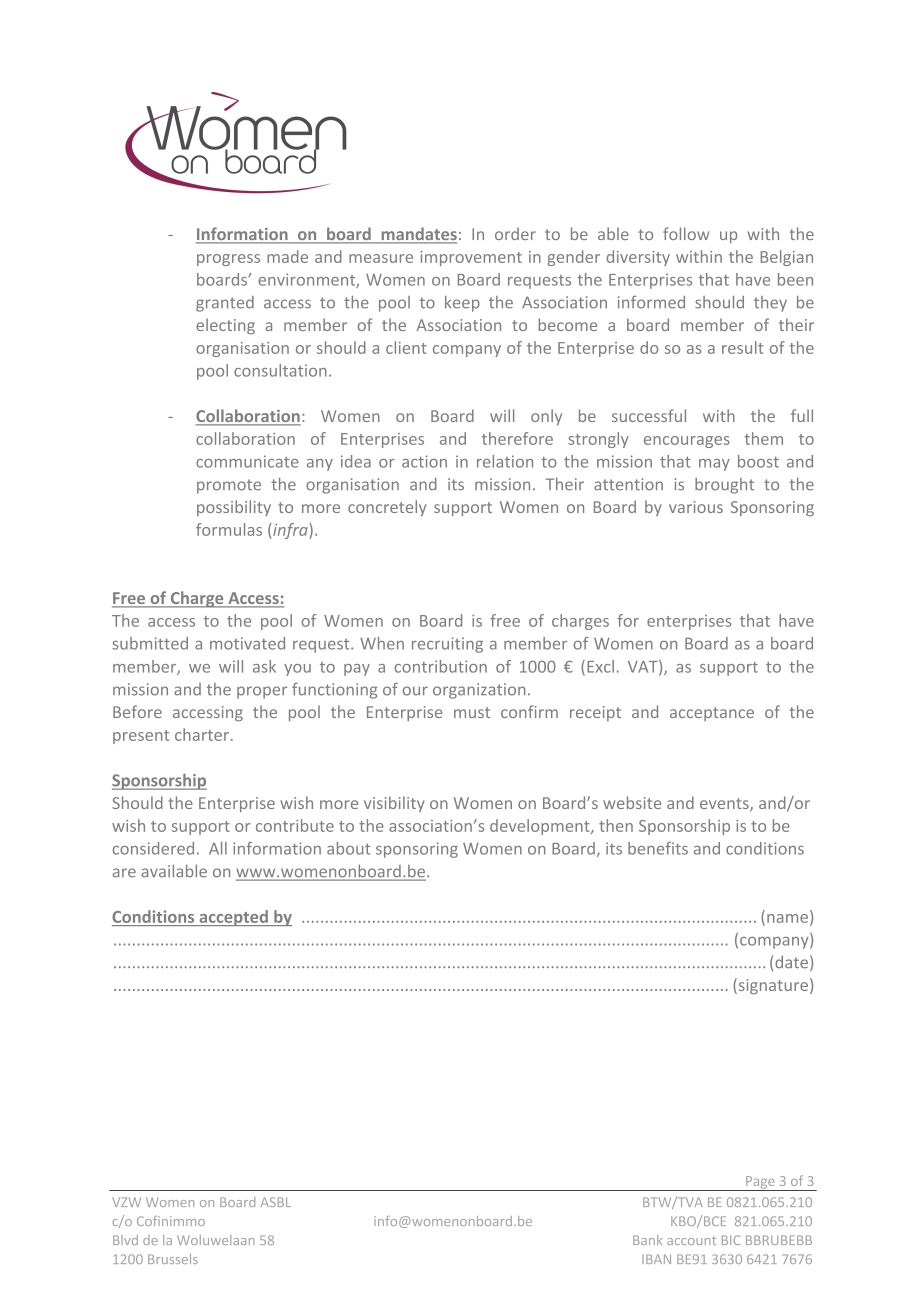 Image resolution: width=924 pixels, height=1308 pixels. I want to click on various, so click(696, 507).
